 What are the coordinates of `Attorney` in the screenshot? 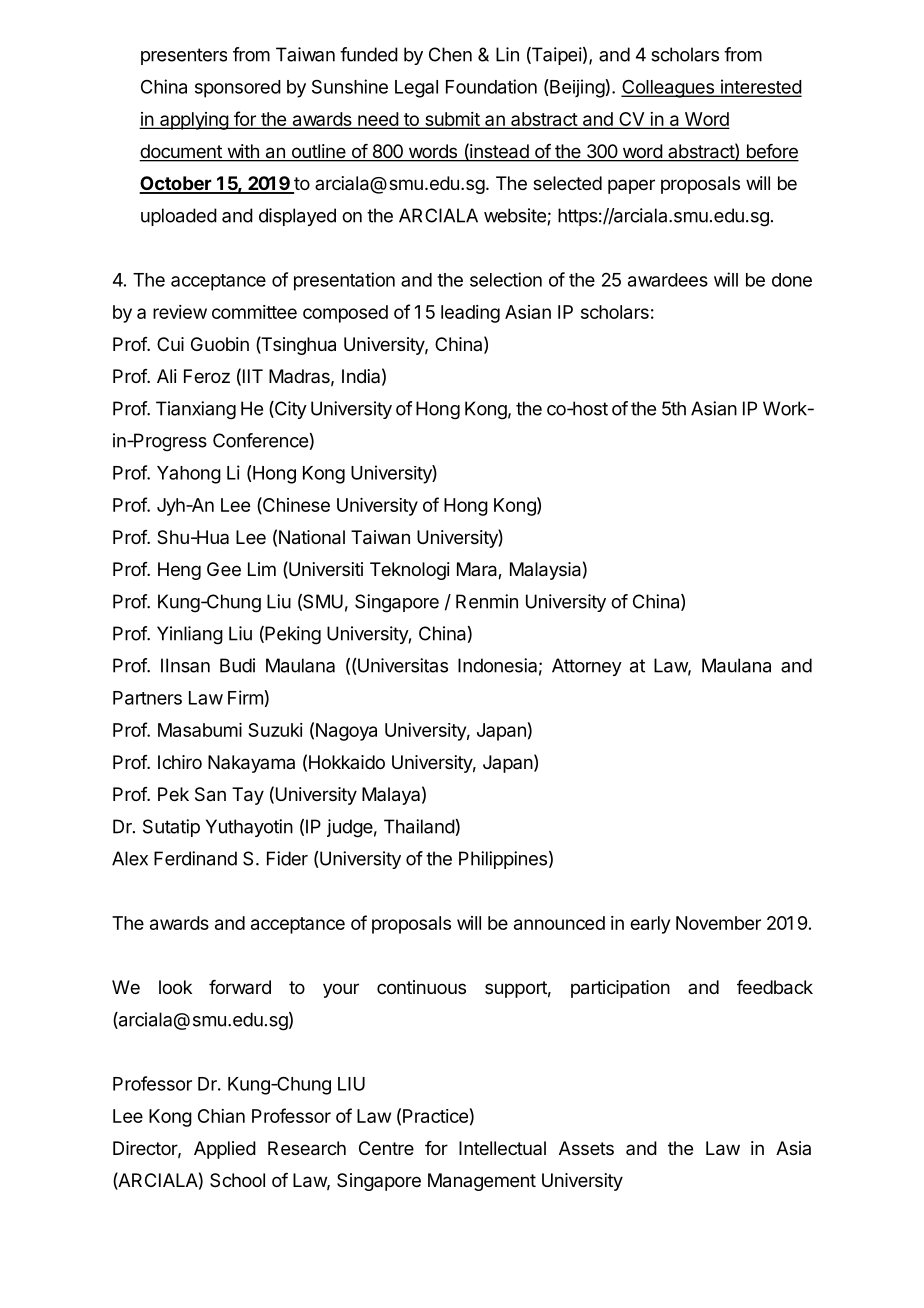 It's located at (587, 667).
